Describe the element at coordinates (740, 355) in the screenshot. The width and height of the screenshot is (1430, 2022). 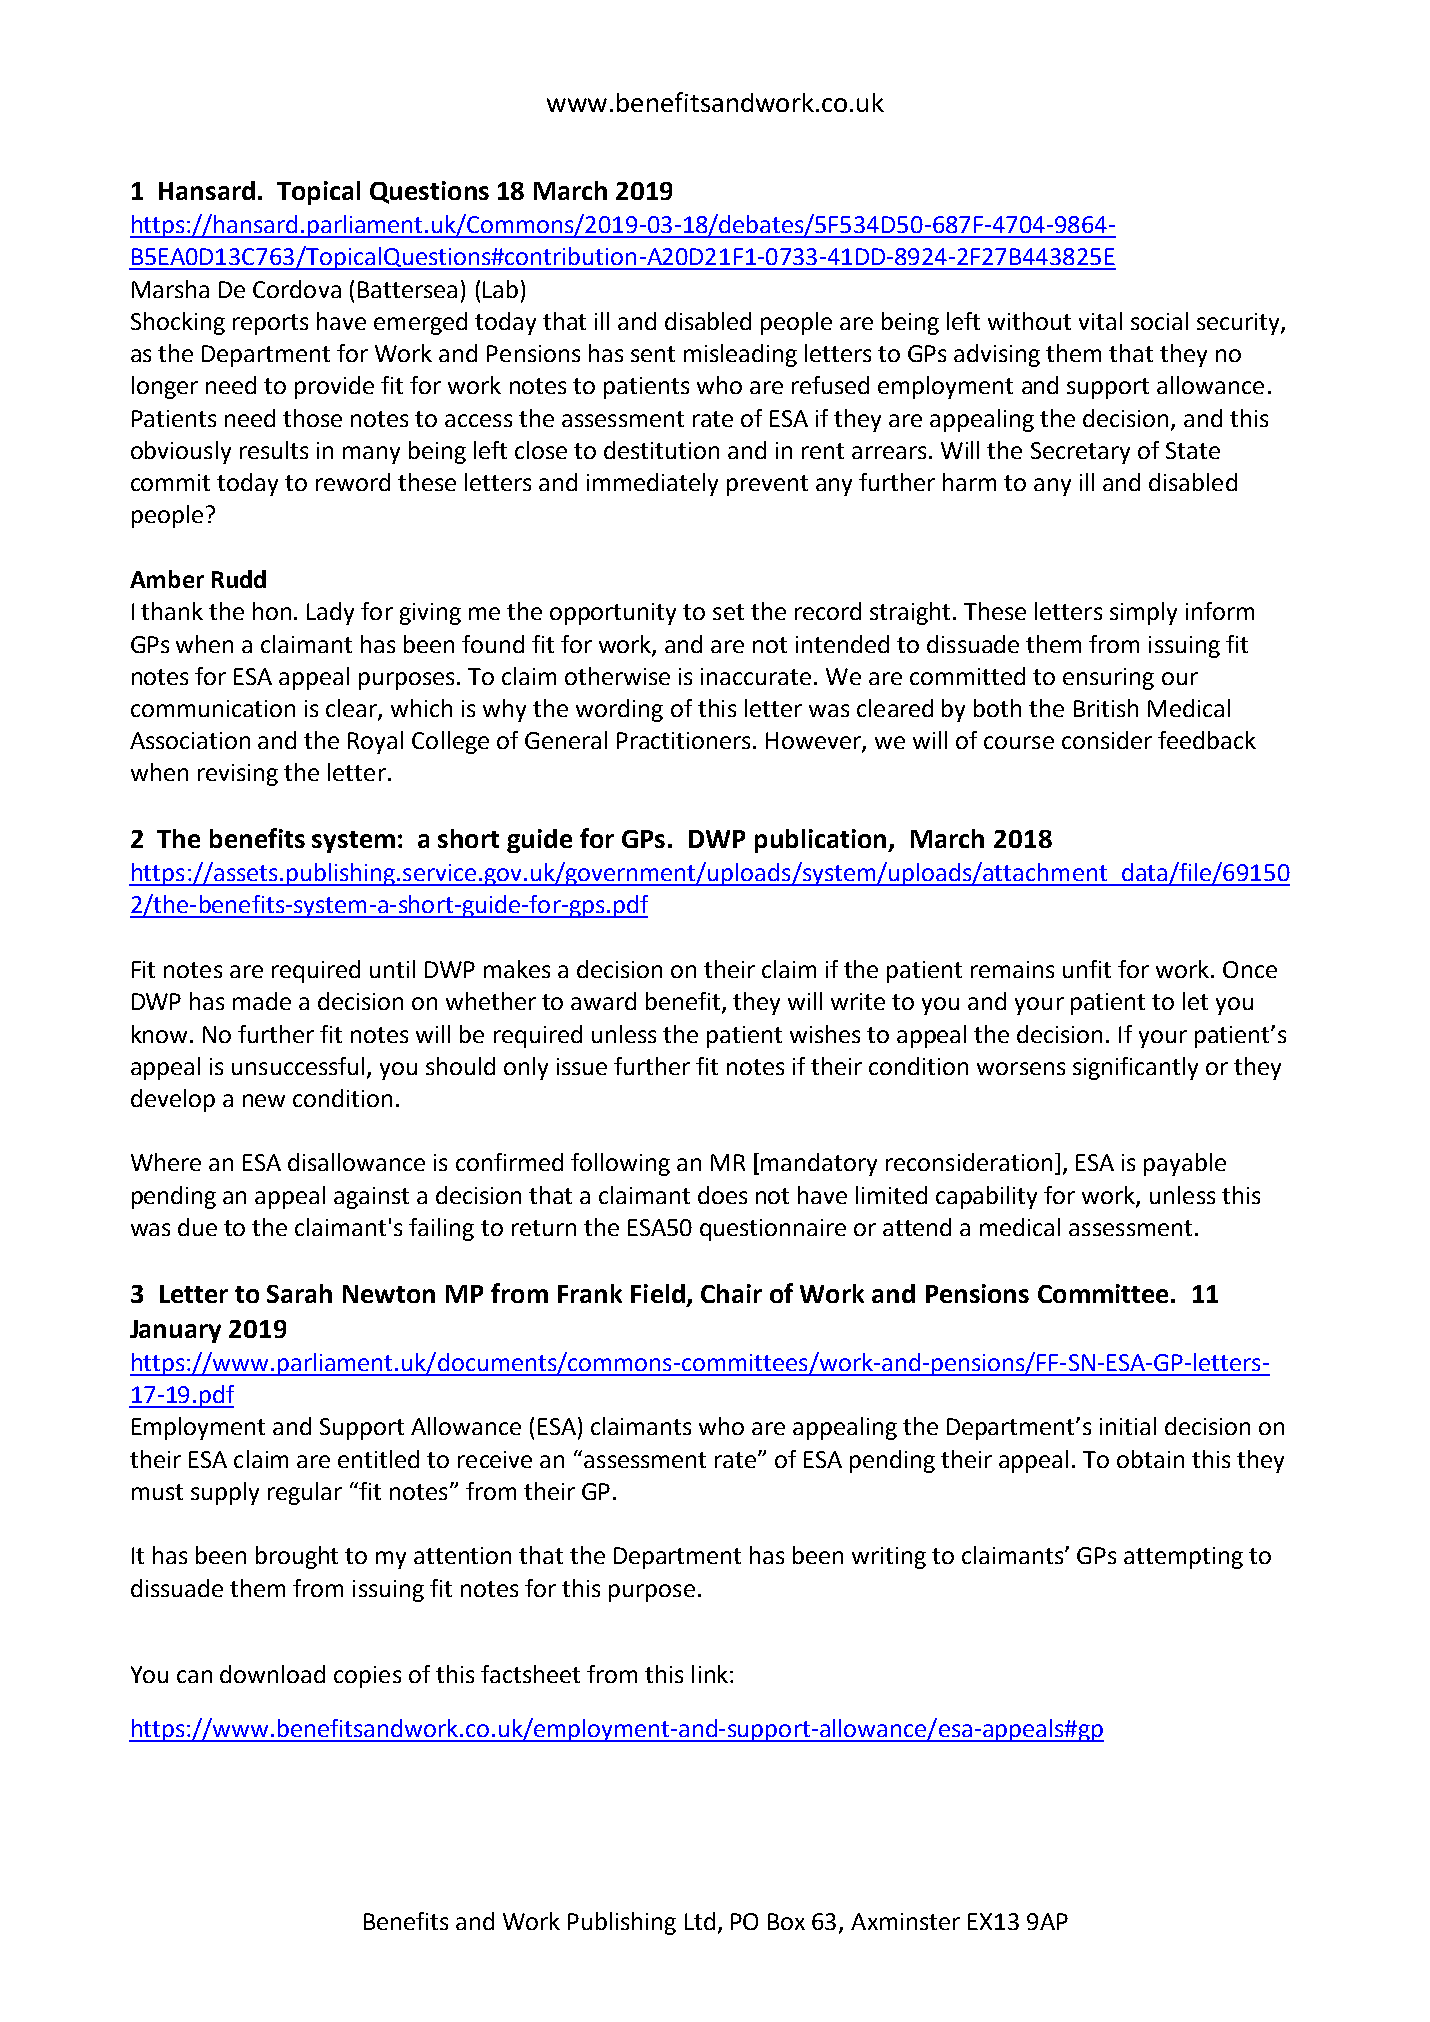
I see `misleading` at that location.
